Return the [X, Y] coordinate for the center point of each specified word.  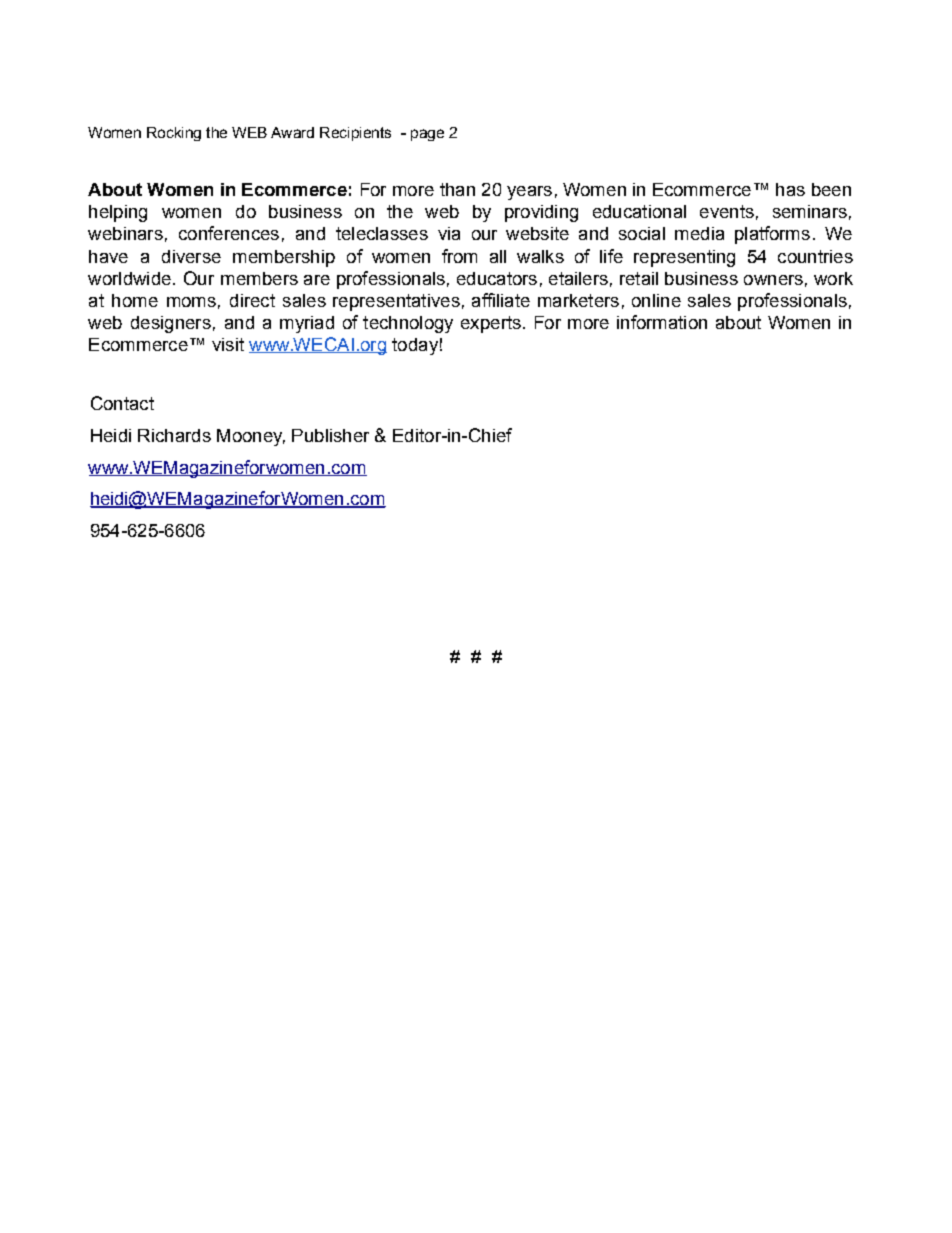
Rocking [174, 134]
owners [773, 280]
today [415, 346]
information [662, 322]
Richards [174, 435]
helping [118, 213]
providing [541, 213]
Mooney [251, 437]
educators [497, 278]
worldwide [129, 278]
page [427, 135]
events [727, 211]
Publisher [330, 435]
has [790, 189]
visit [228, 344]
